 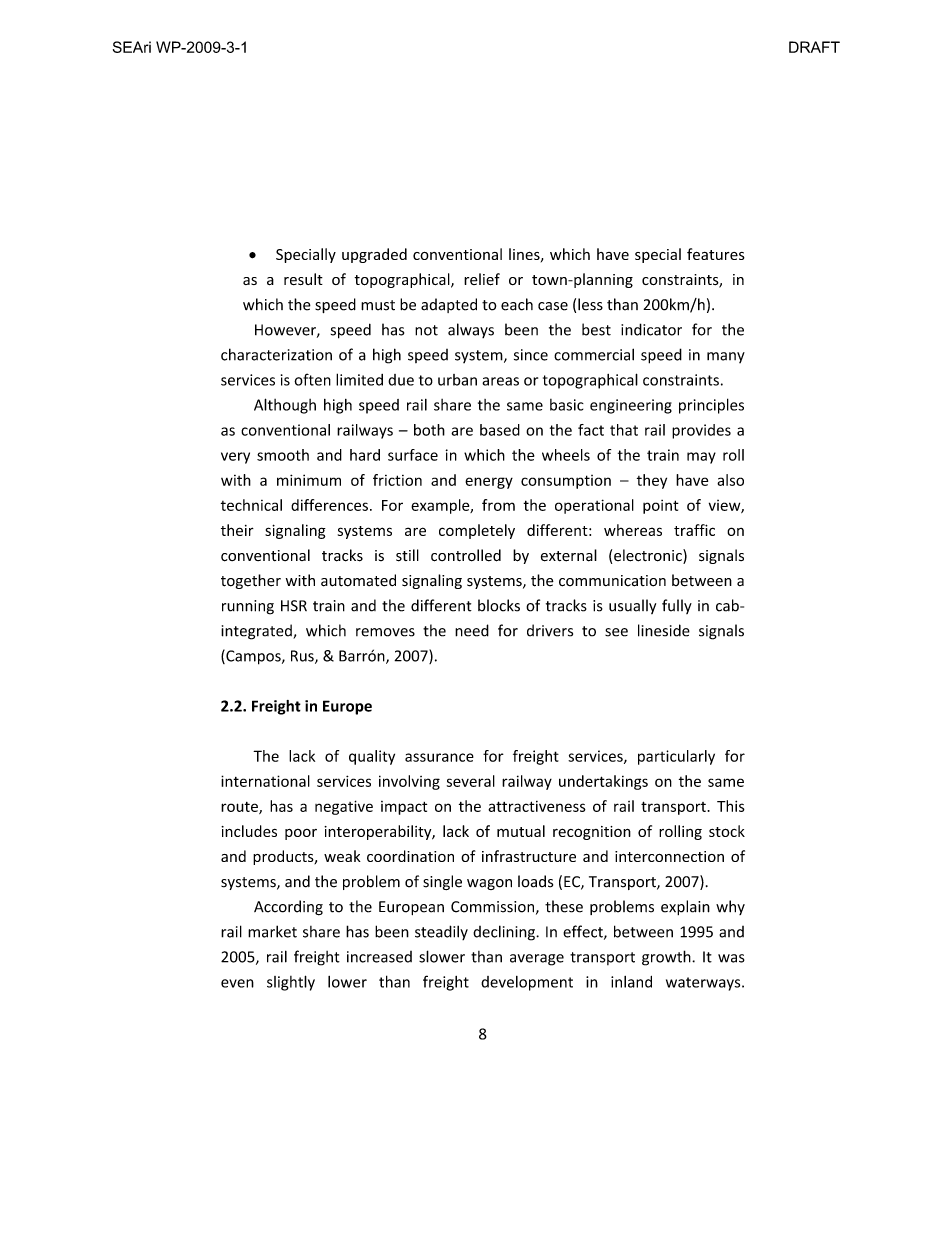 I want to click on DRAFT, so click(x=814, y=47).
